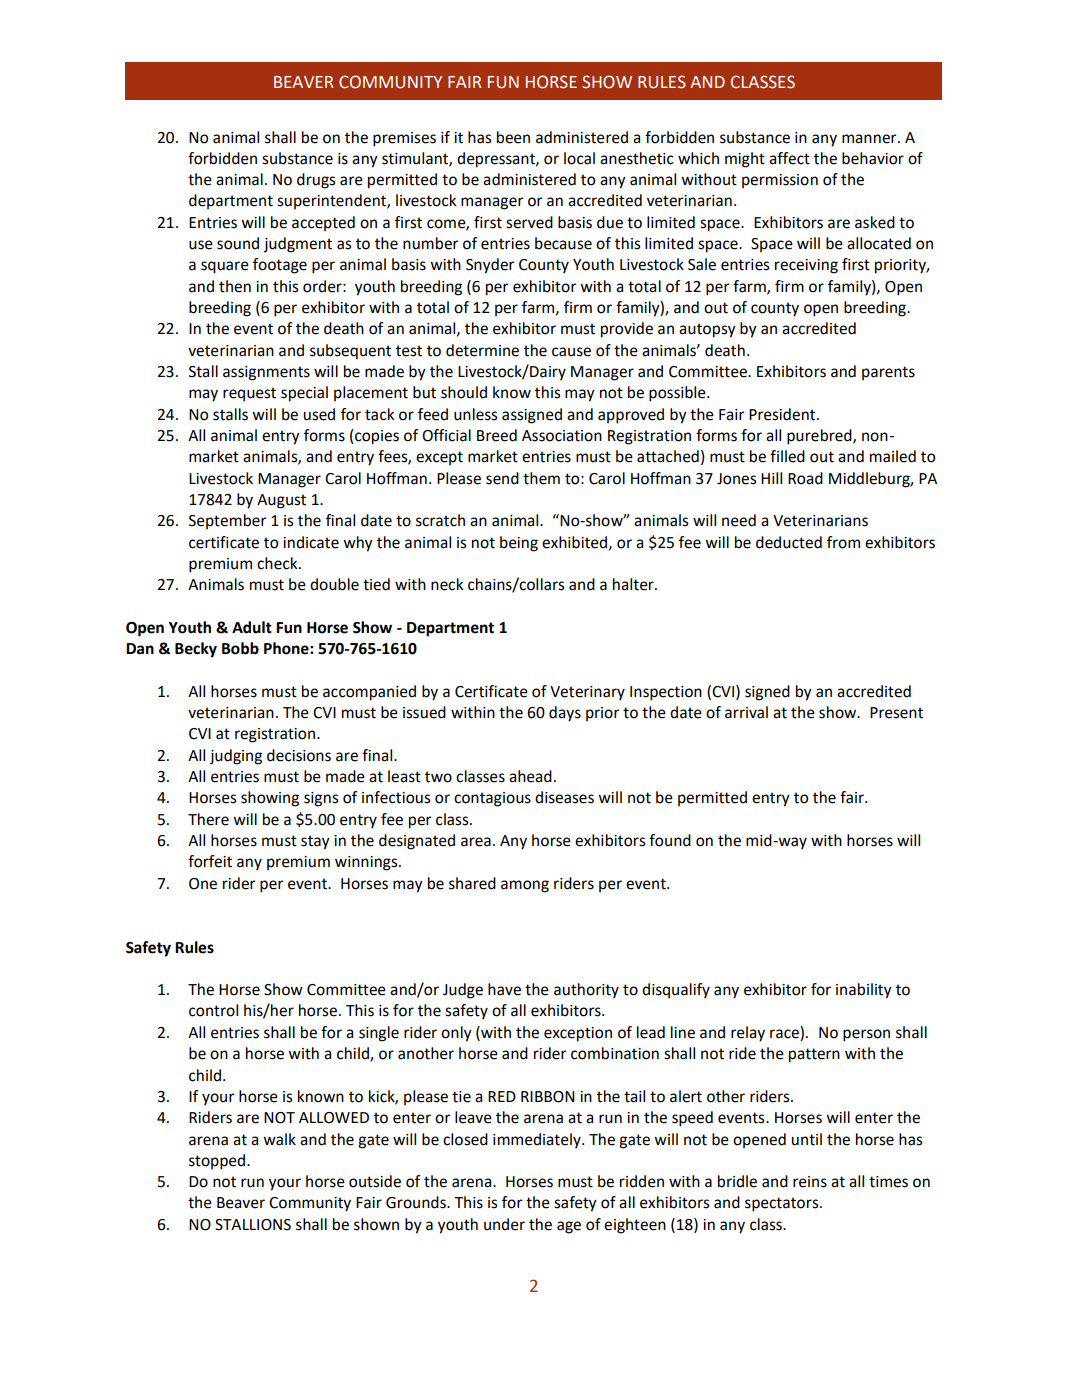 This screenshot has height=1383, width=1068. What do you see at coordinates (525, 886) in the screenshot?
I see `among` at bounding box center [525, 886].
